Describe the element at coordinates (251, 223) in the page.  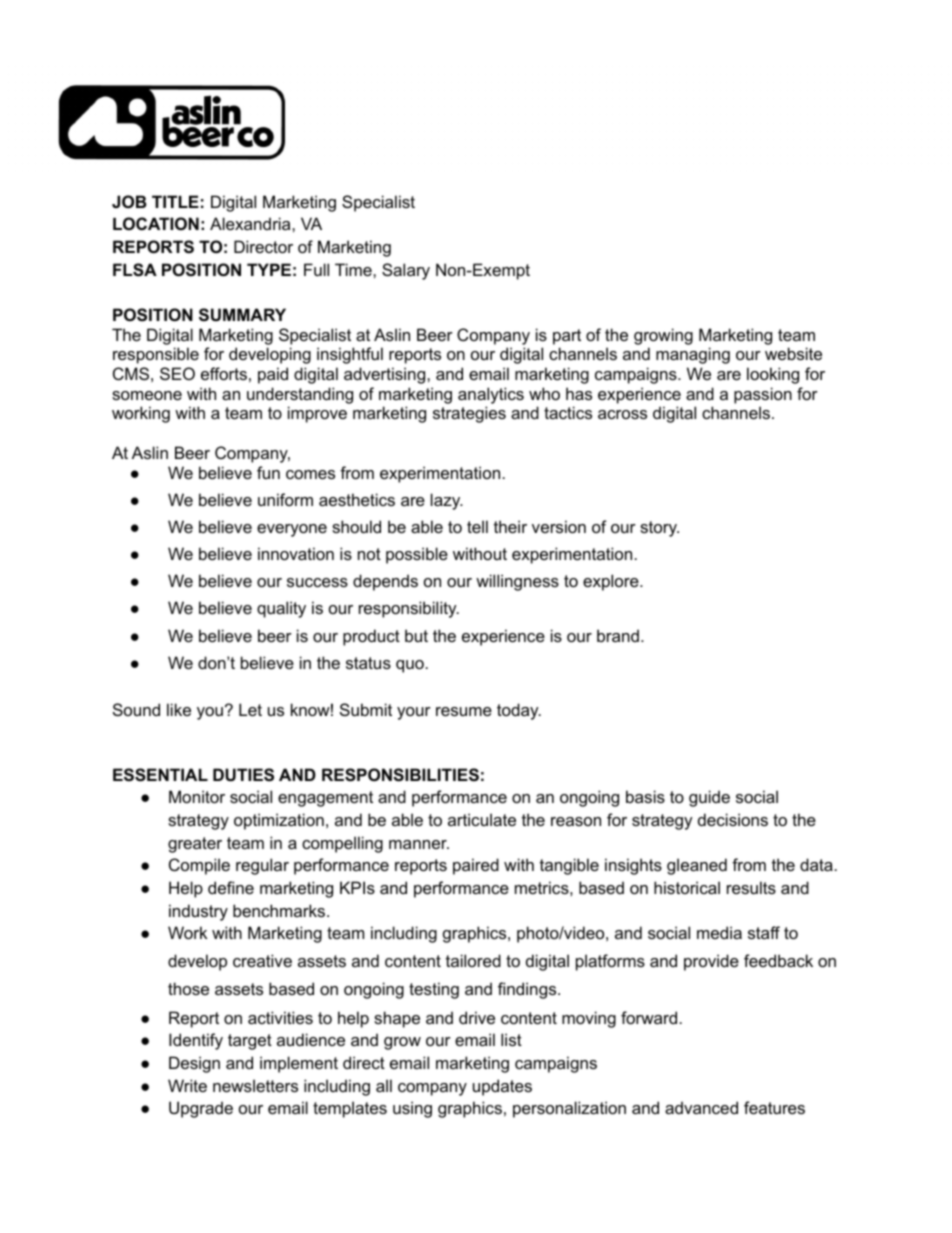
I see `Alexandria` at that location.
